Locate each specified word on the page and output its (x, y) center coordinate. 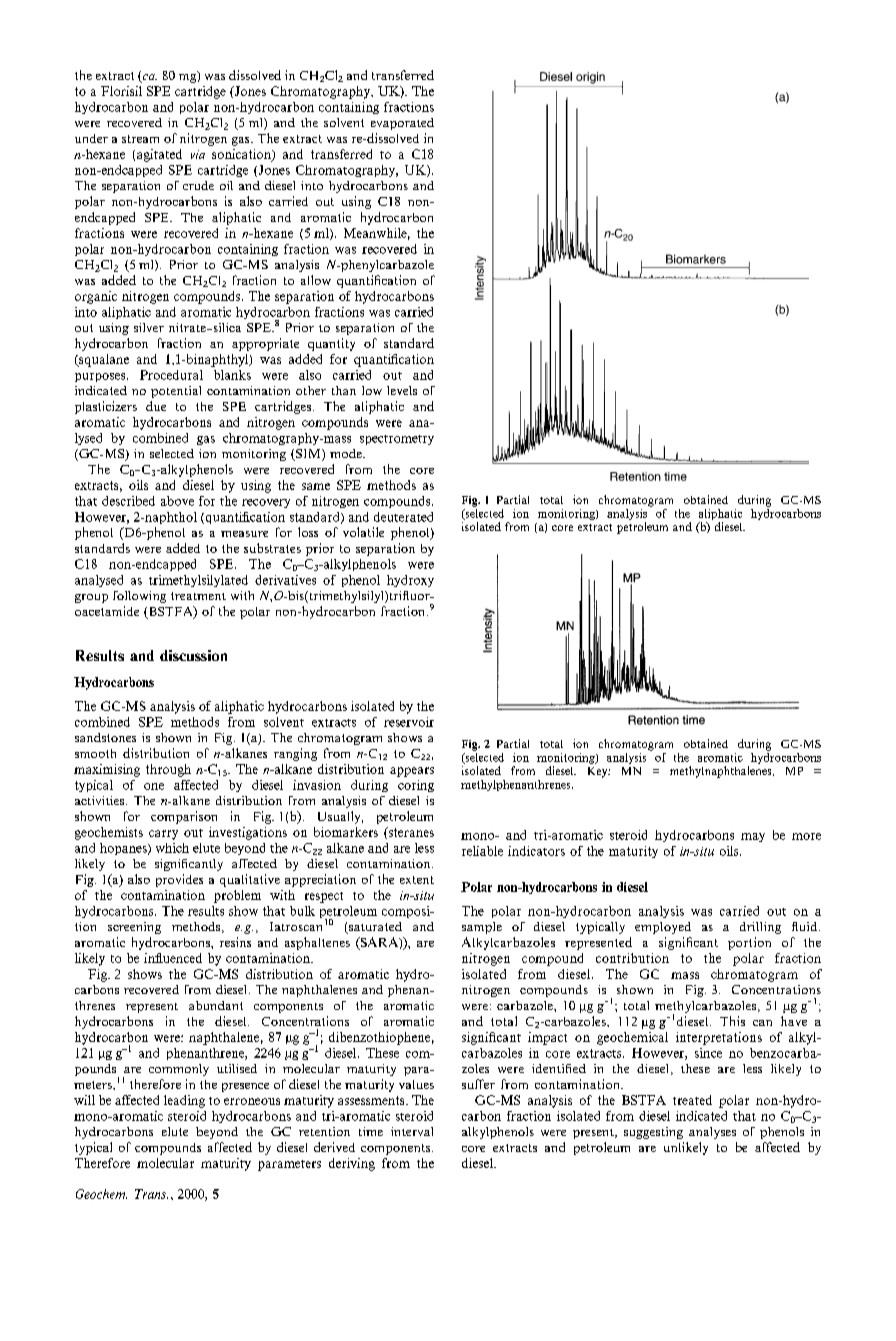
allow (316, 280)
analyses (712, 1133)
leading (184, 1101)
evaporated (402, 124)
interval (412, 1131)
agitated (159, 155)
